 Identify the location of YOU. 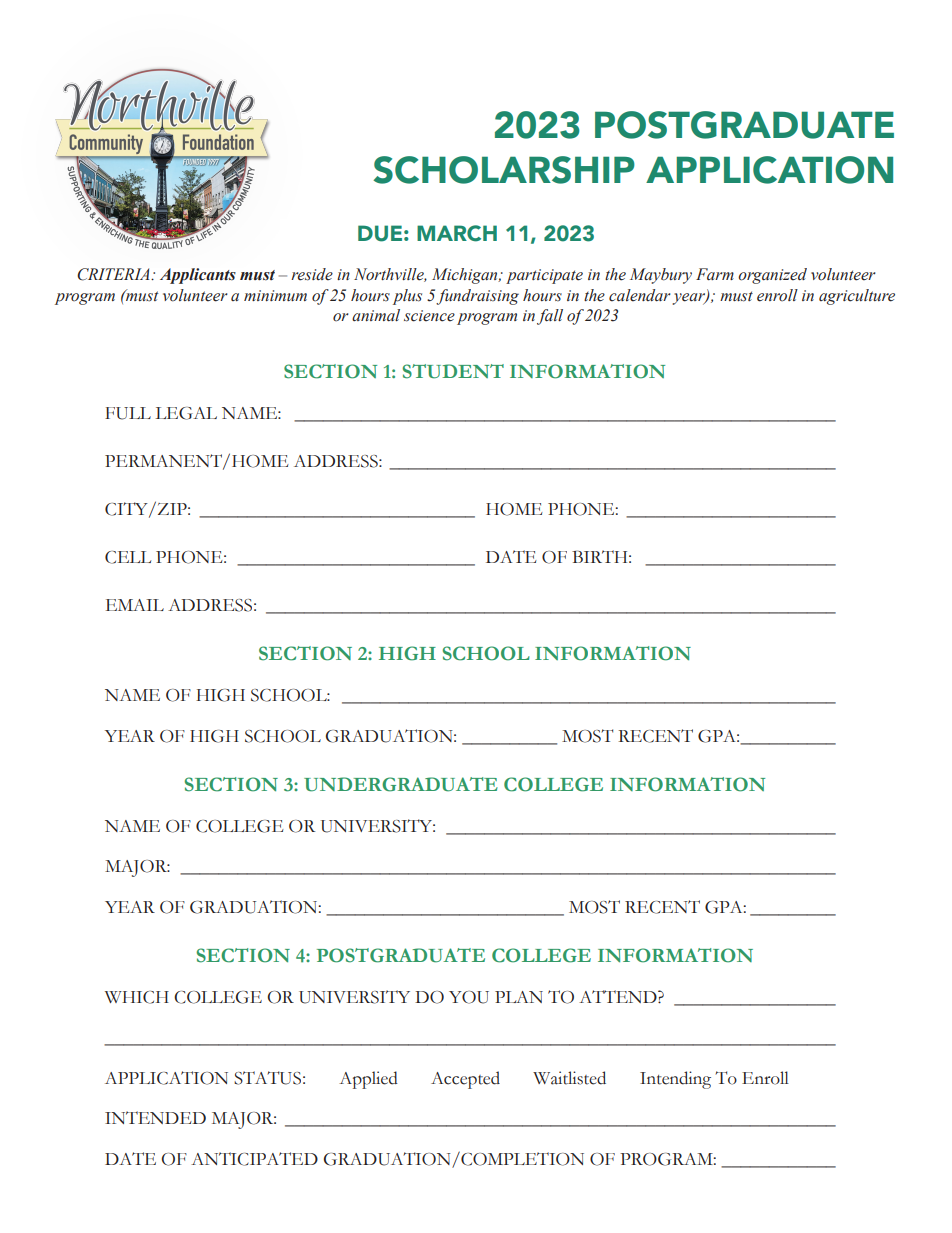
(469, 997).
